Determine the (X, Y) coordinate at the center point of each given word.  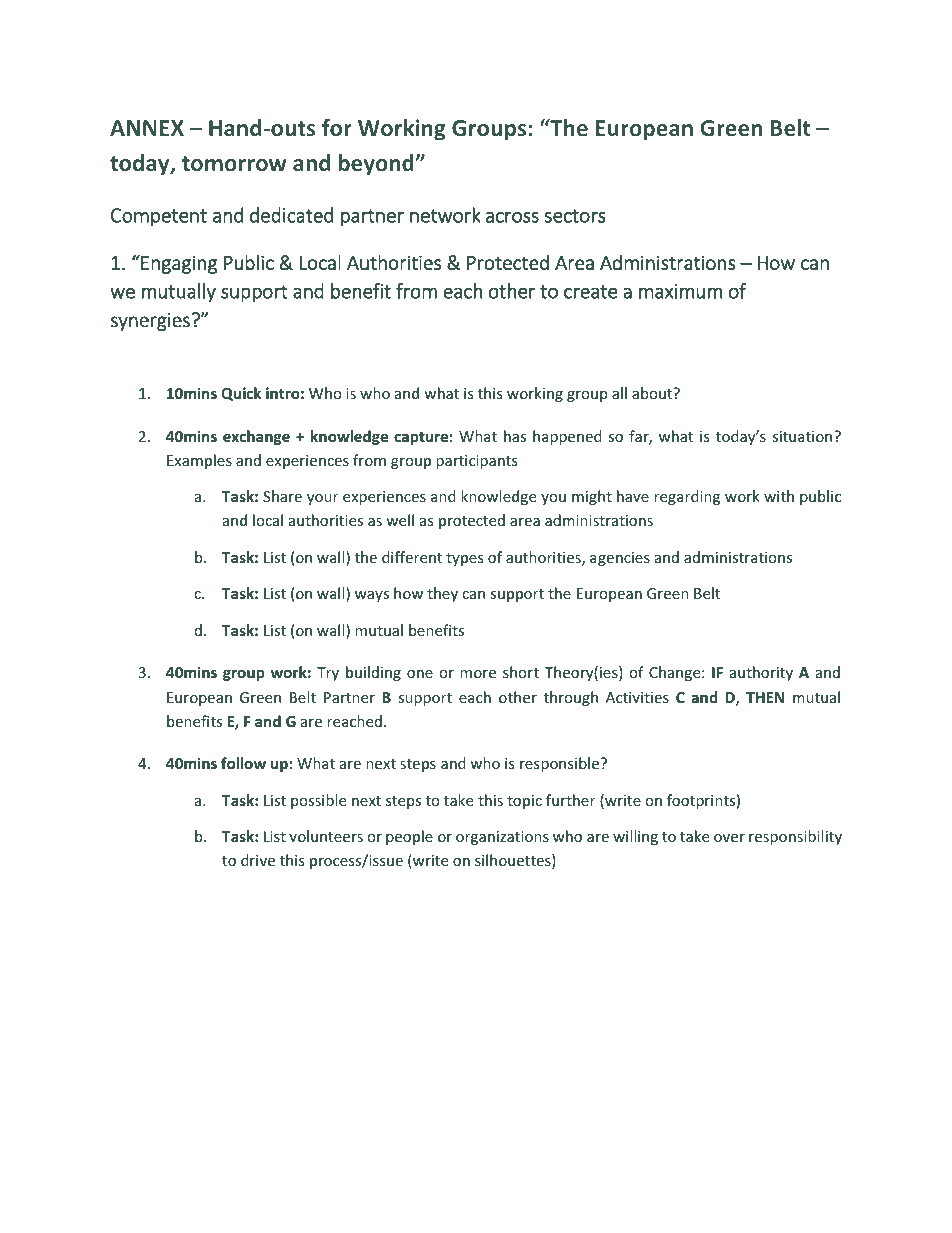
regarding (687, 497)
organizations (502, 838)
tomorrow (234, 163)
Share (282, 496)
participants (477, 462)
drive (258, 860)
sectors (575, 216)
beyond (377, 165)
